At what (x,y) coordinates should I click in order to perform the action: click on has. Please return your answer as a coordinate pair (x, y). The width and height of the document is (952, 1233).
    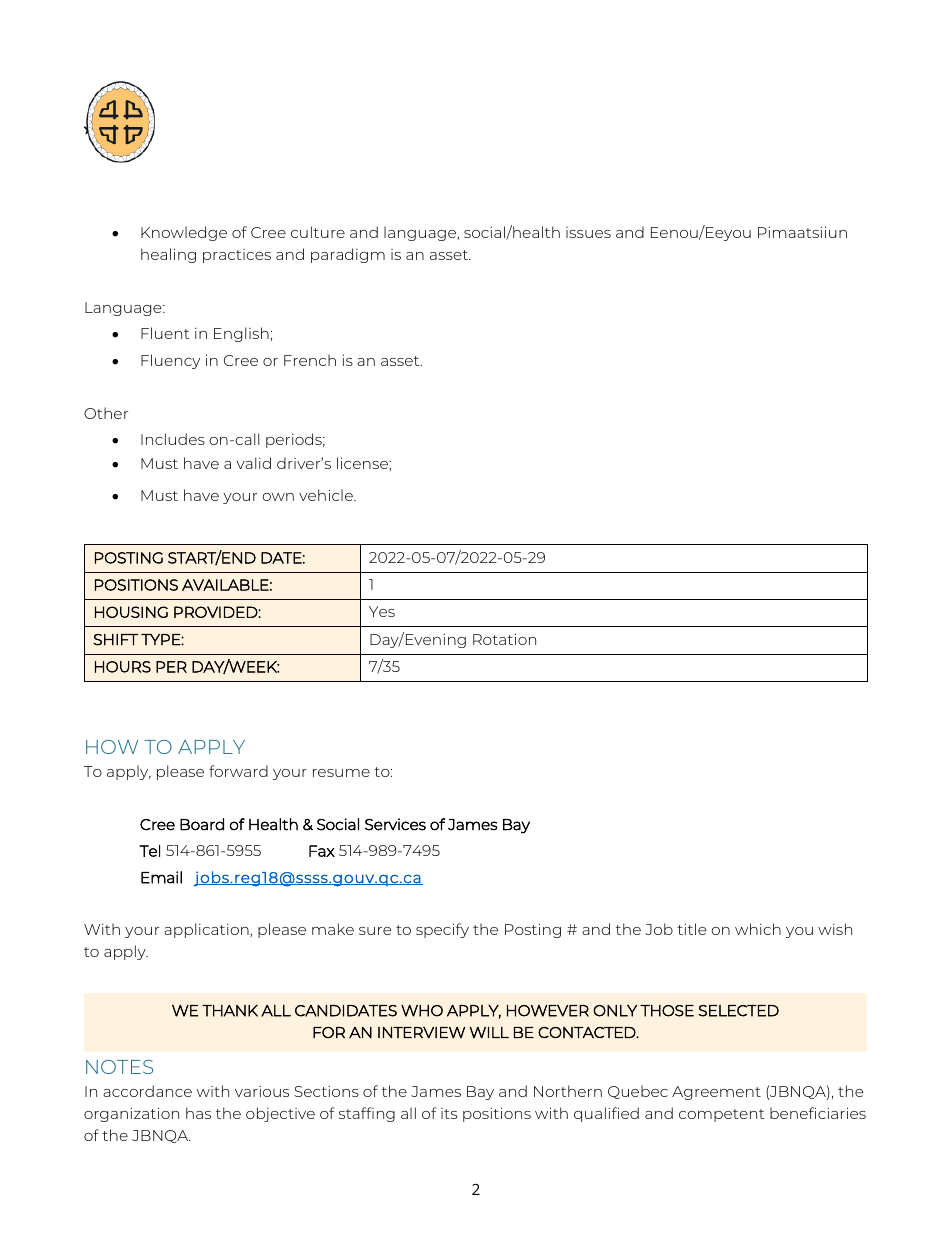
    Looking at the image, I should click on (198, 1113).
